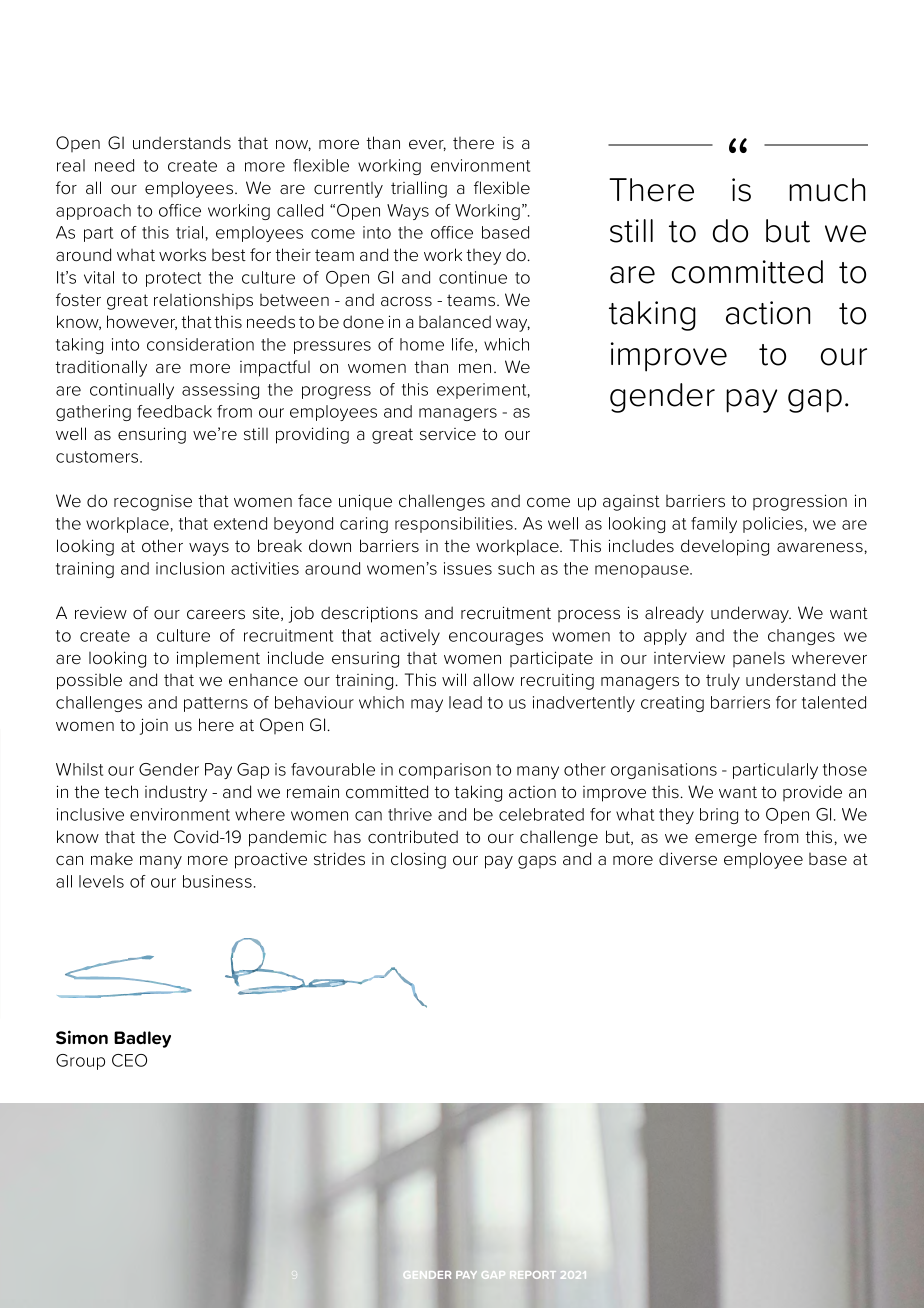  What do you see at coordinates (418, 860) in the document?
I see `closing` at bounding box center [418, 860].
